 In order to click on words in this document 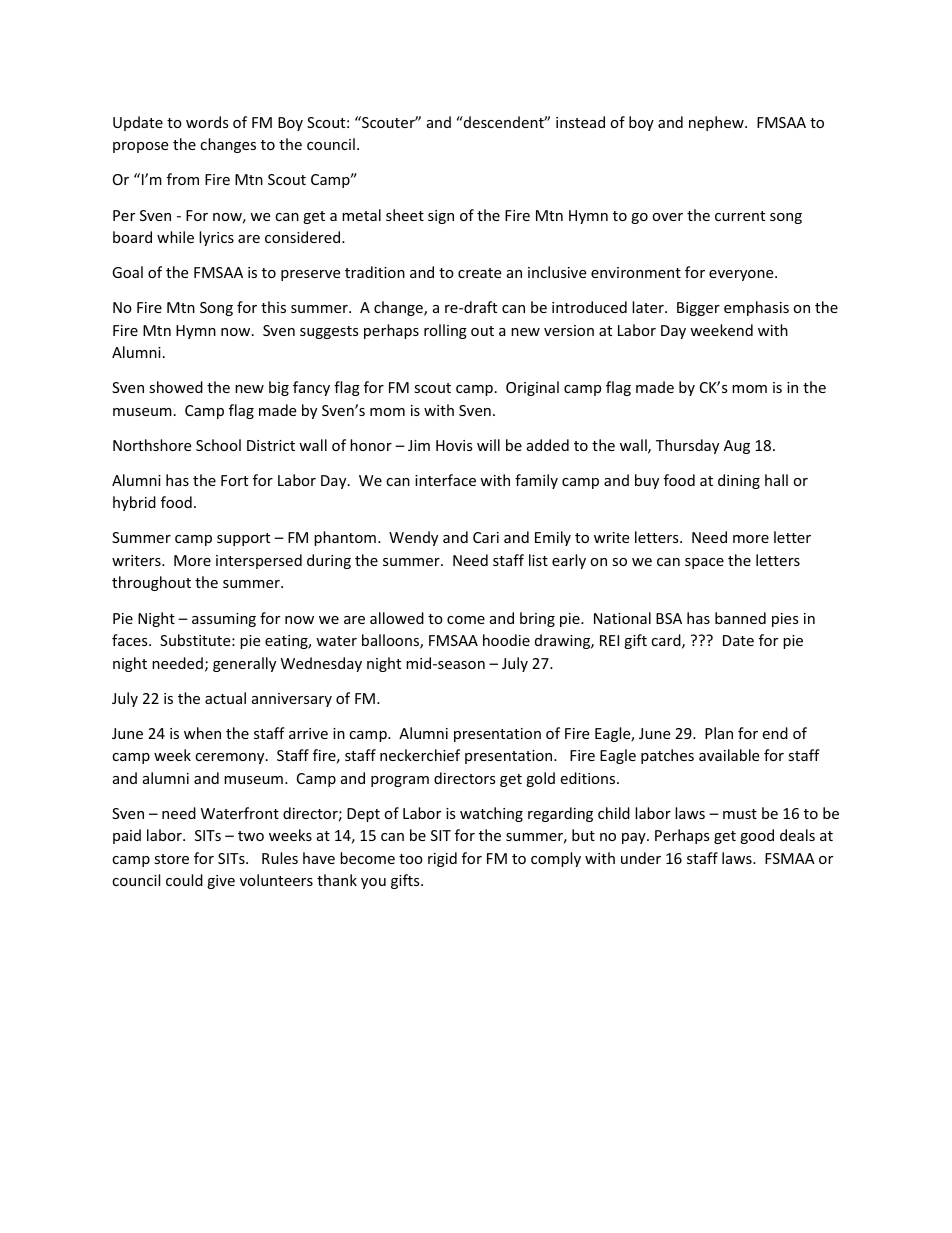, I will do `click(207, 122)`.
